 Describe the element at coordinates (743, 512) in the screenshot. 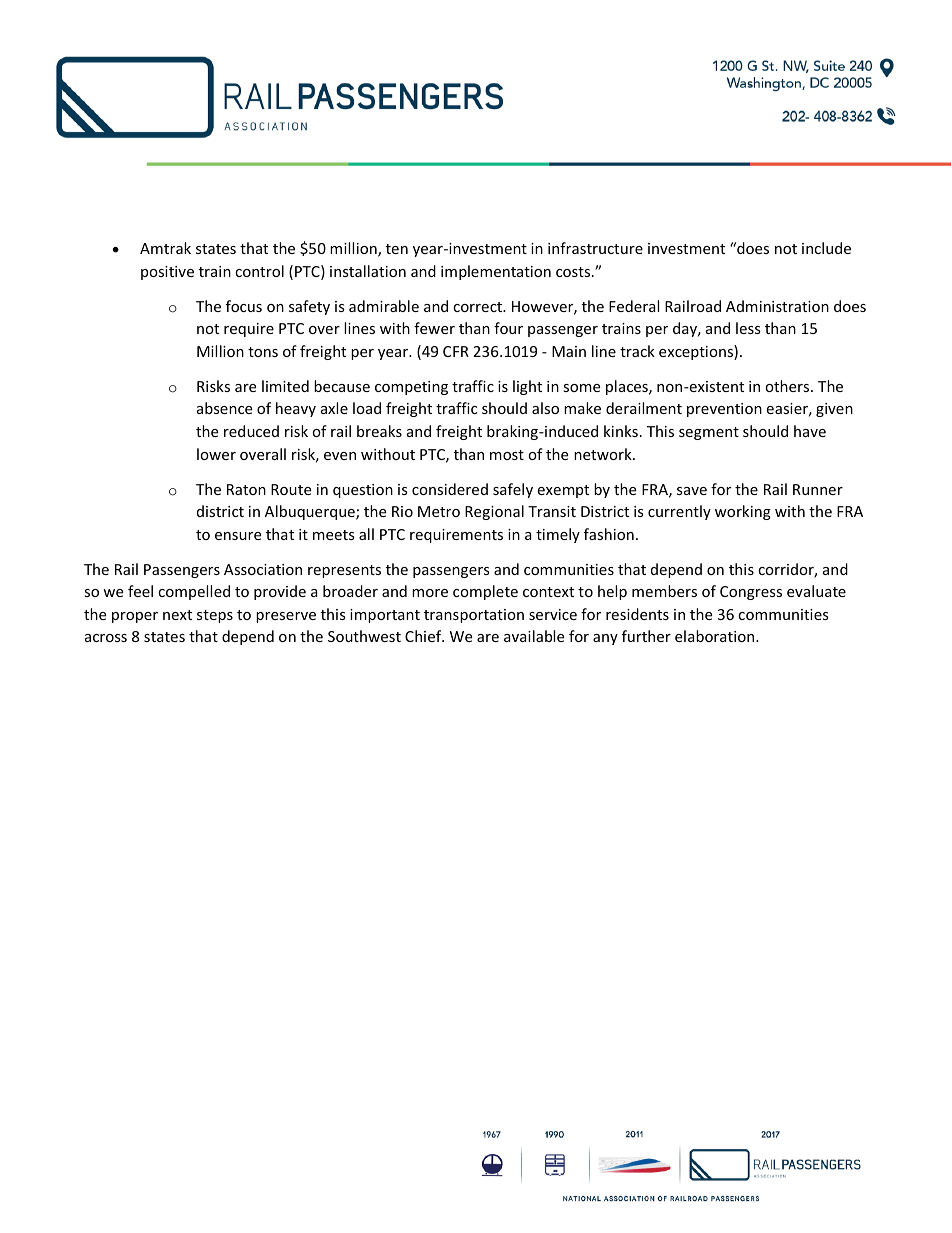

I see `working` at that location.
